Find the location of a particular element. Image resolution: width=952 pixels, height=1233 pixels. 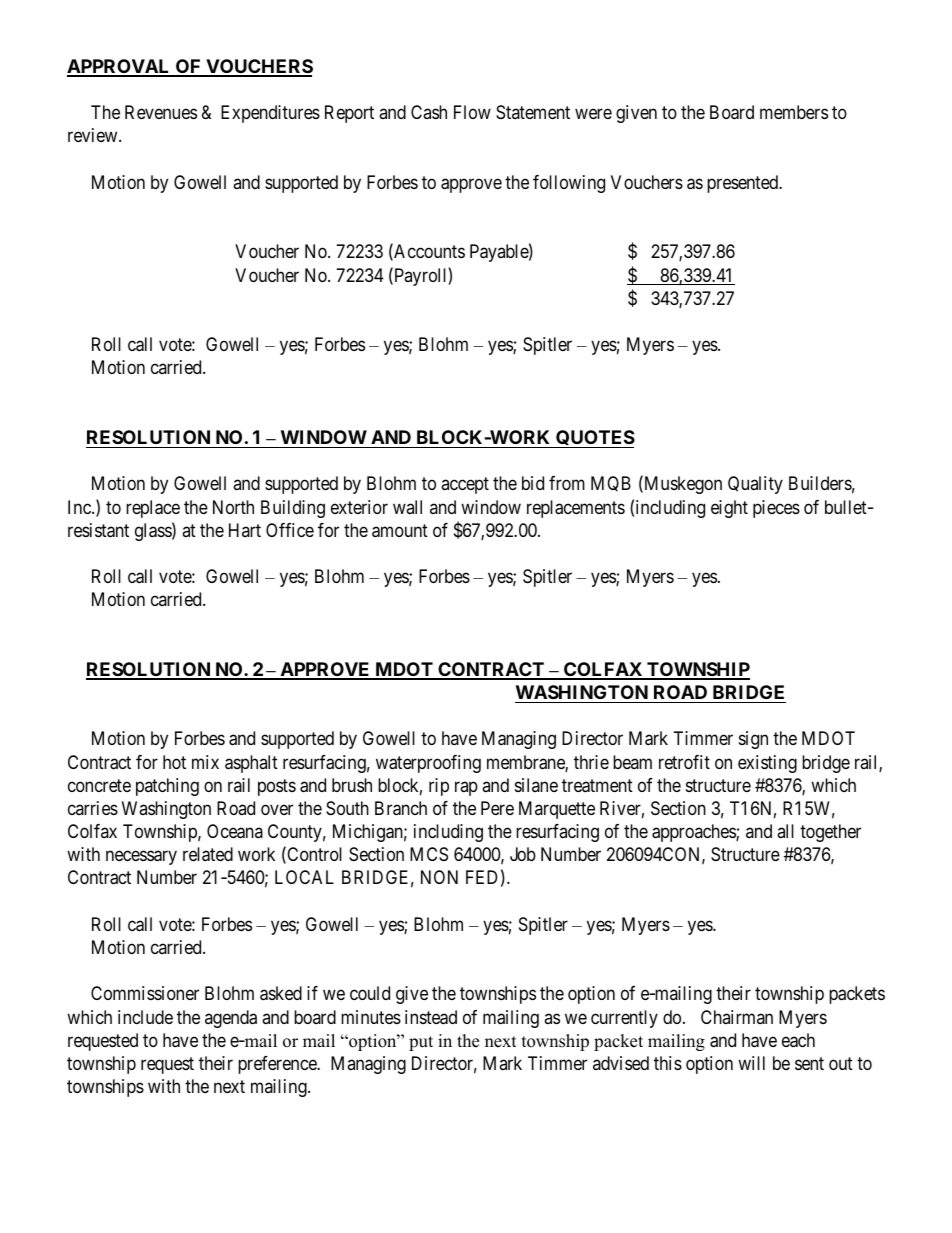

North is located at coordinates (233, 507).
